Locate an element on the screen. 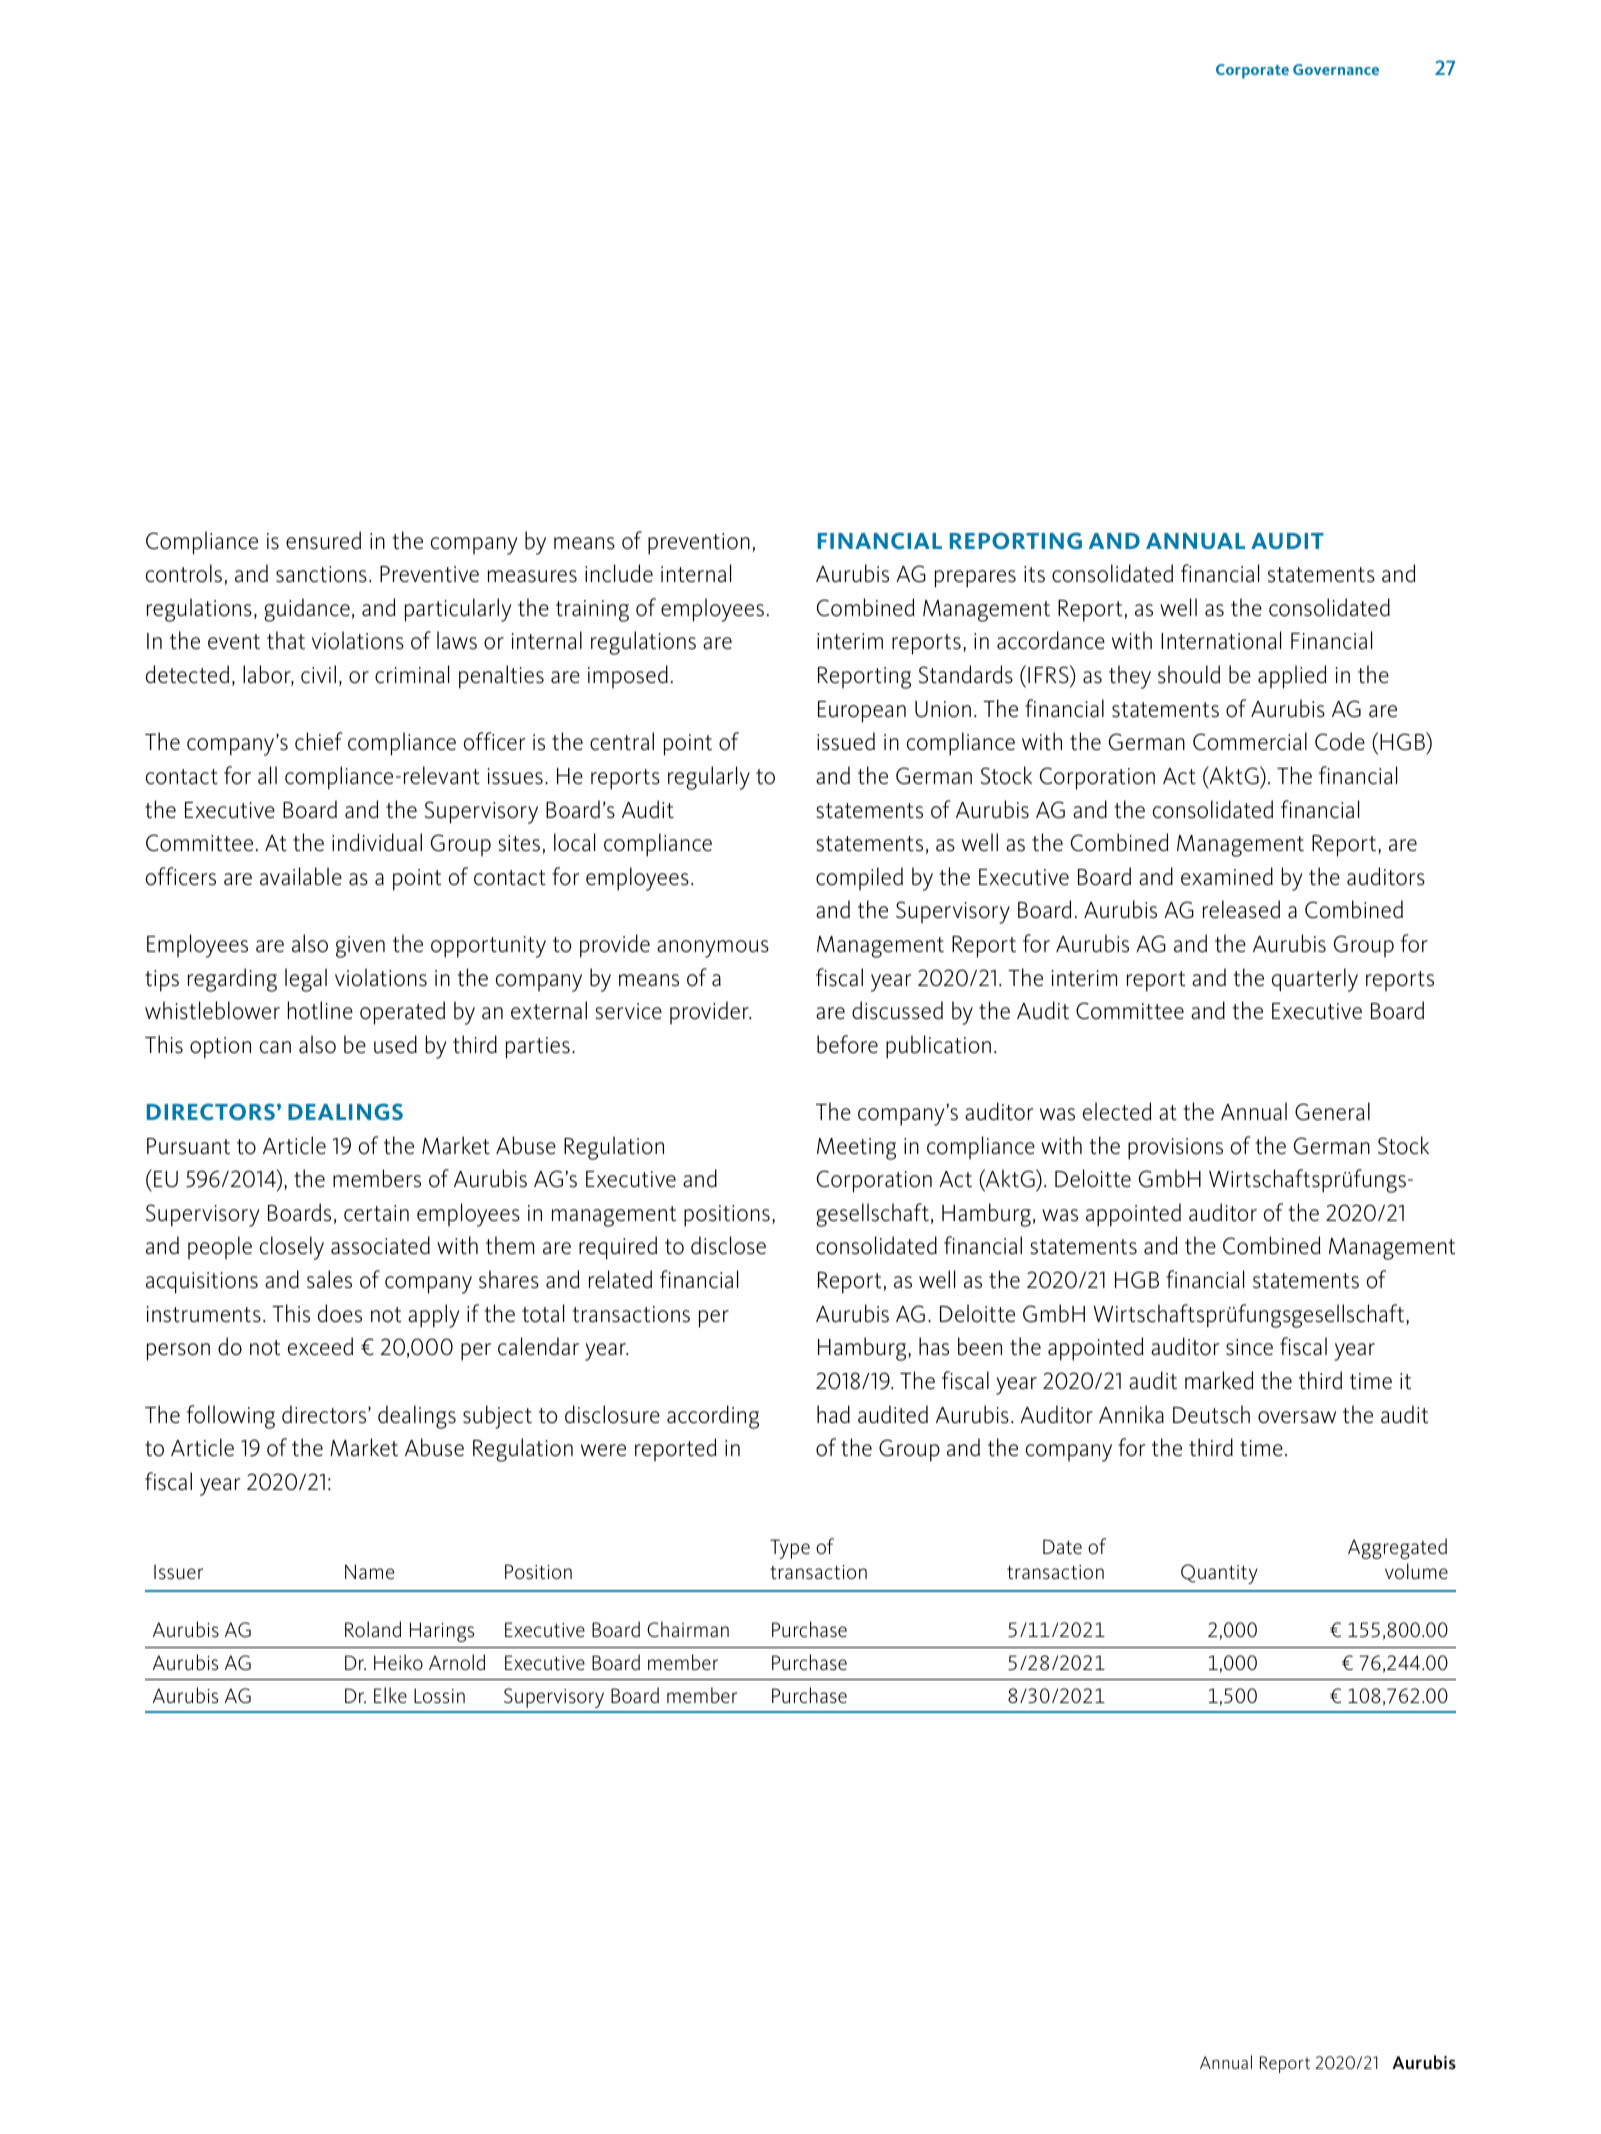  Meeting is located at coordinates (856, 1149).
